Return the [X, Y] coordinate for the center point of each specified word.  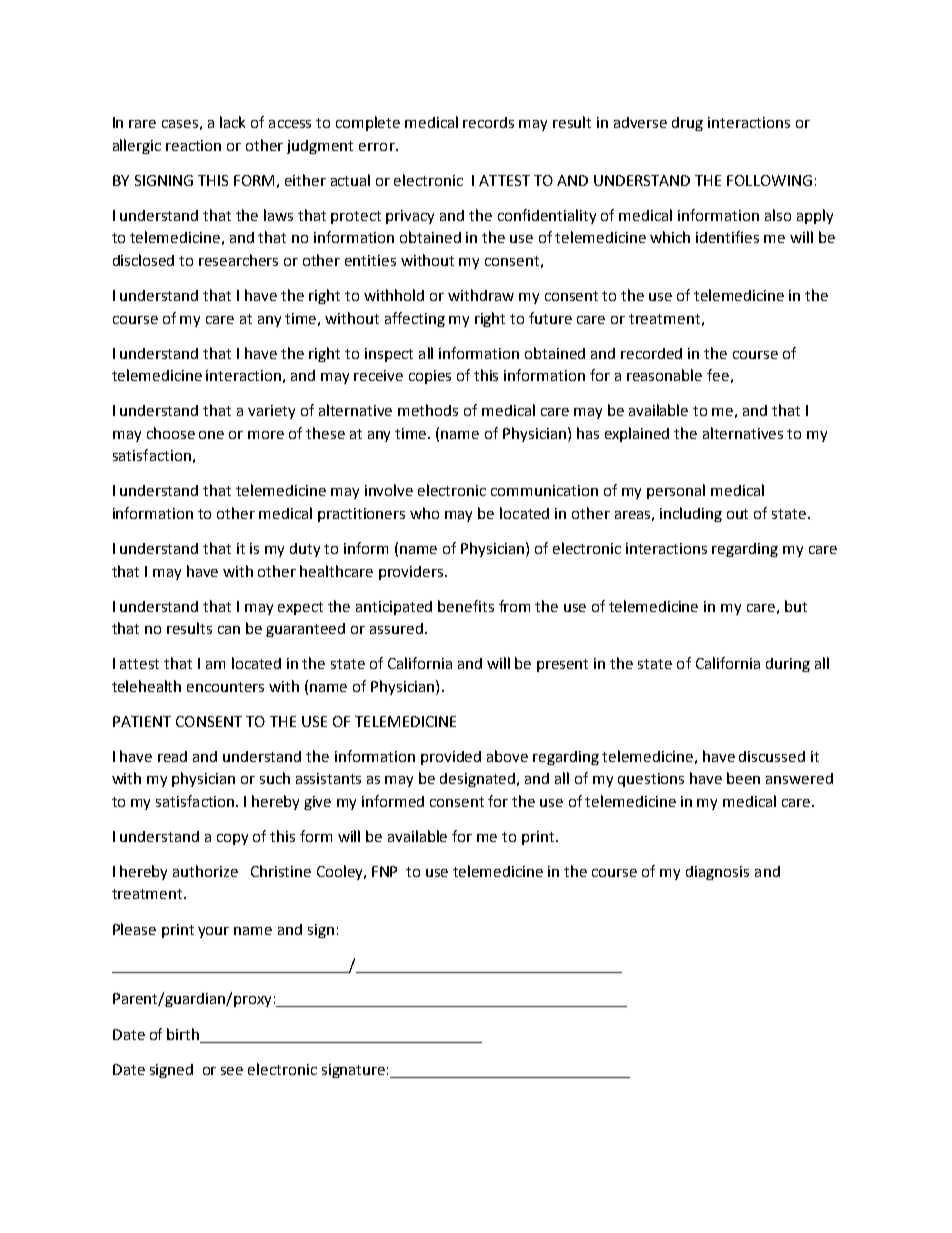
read [172, 756]
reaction [193, 145]
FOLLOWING [769, 180]
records [488, 122]
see [232, 1071]
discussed [772, 756]
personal [676, 491]
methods [428, 410]
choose [171, 433]
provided [451, 758]
